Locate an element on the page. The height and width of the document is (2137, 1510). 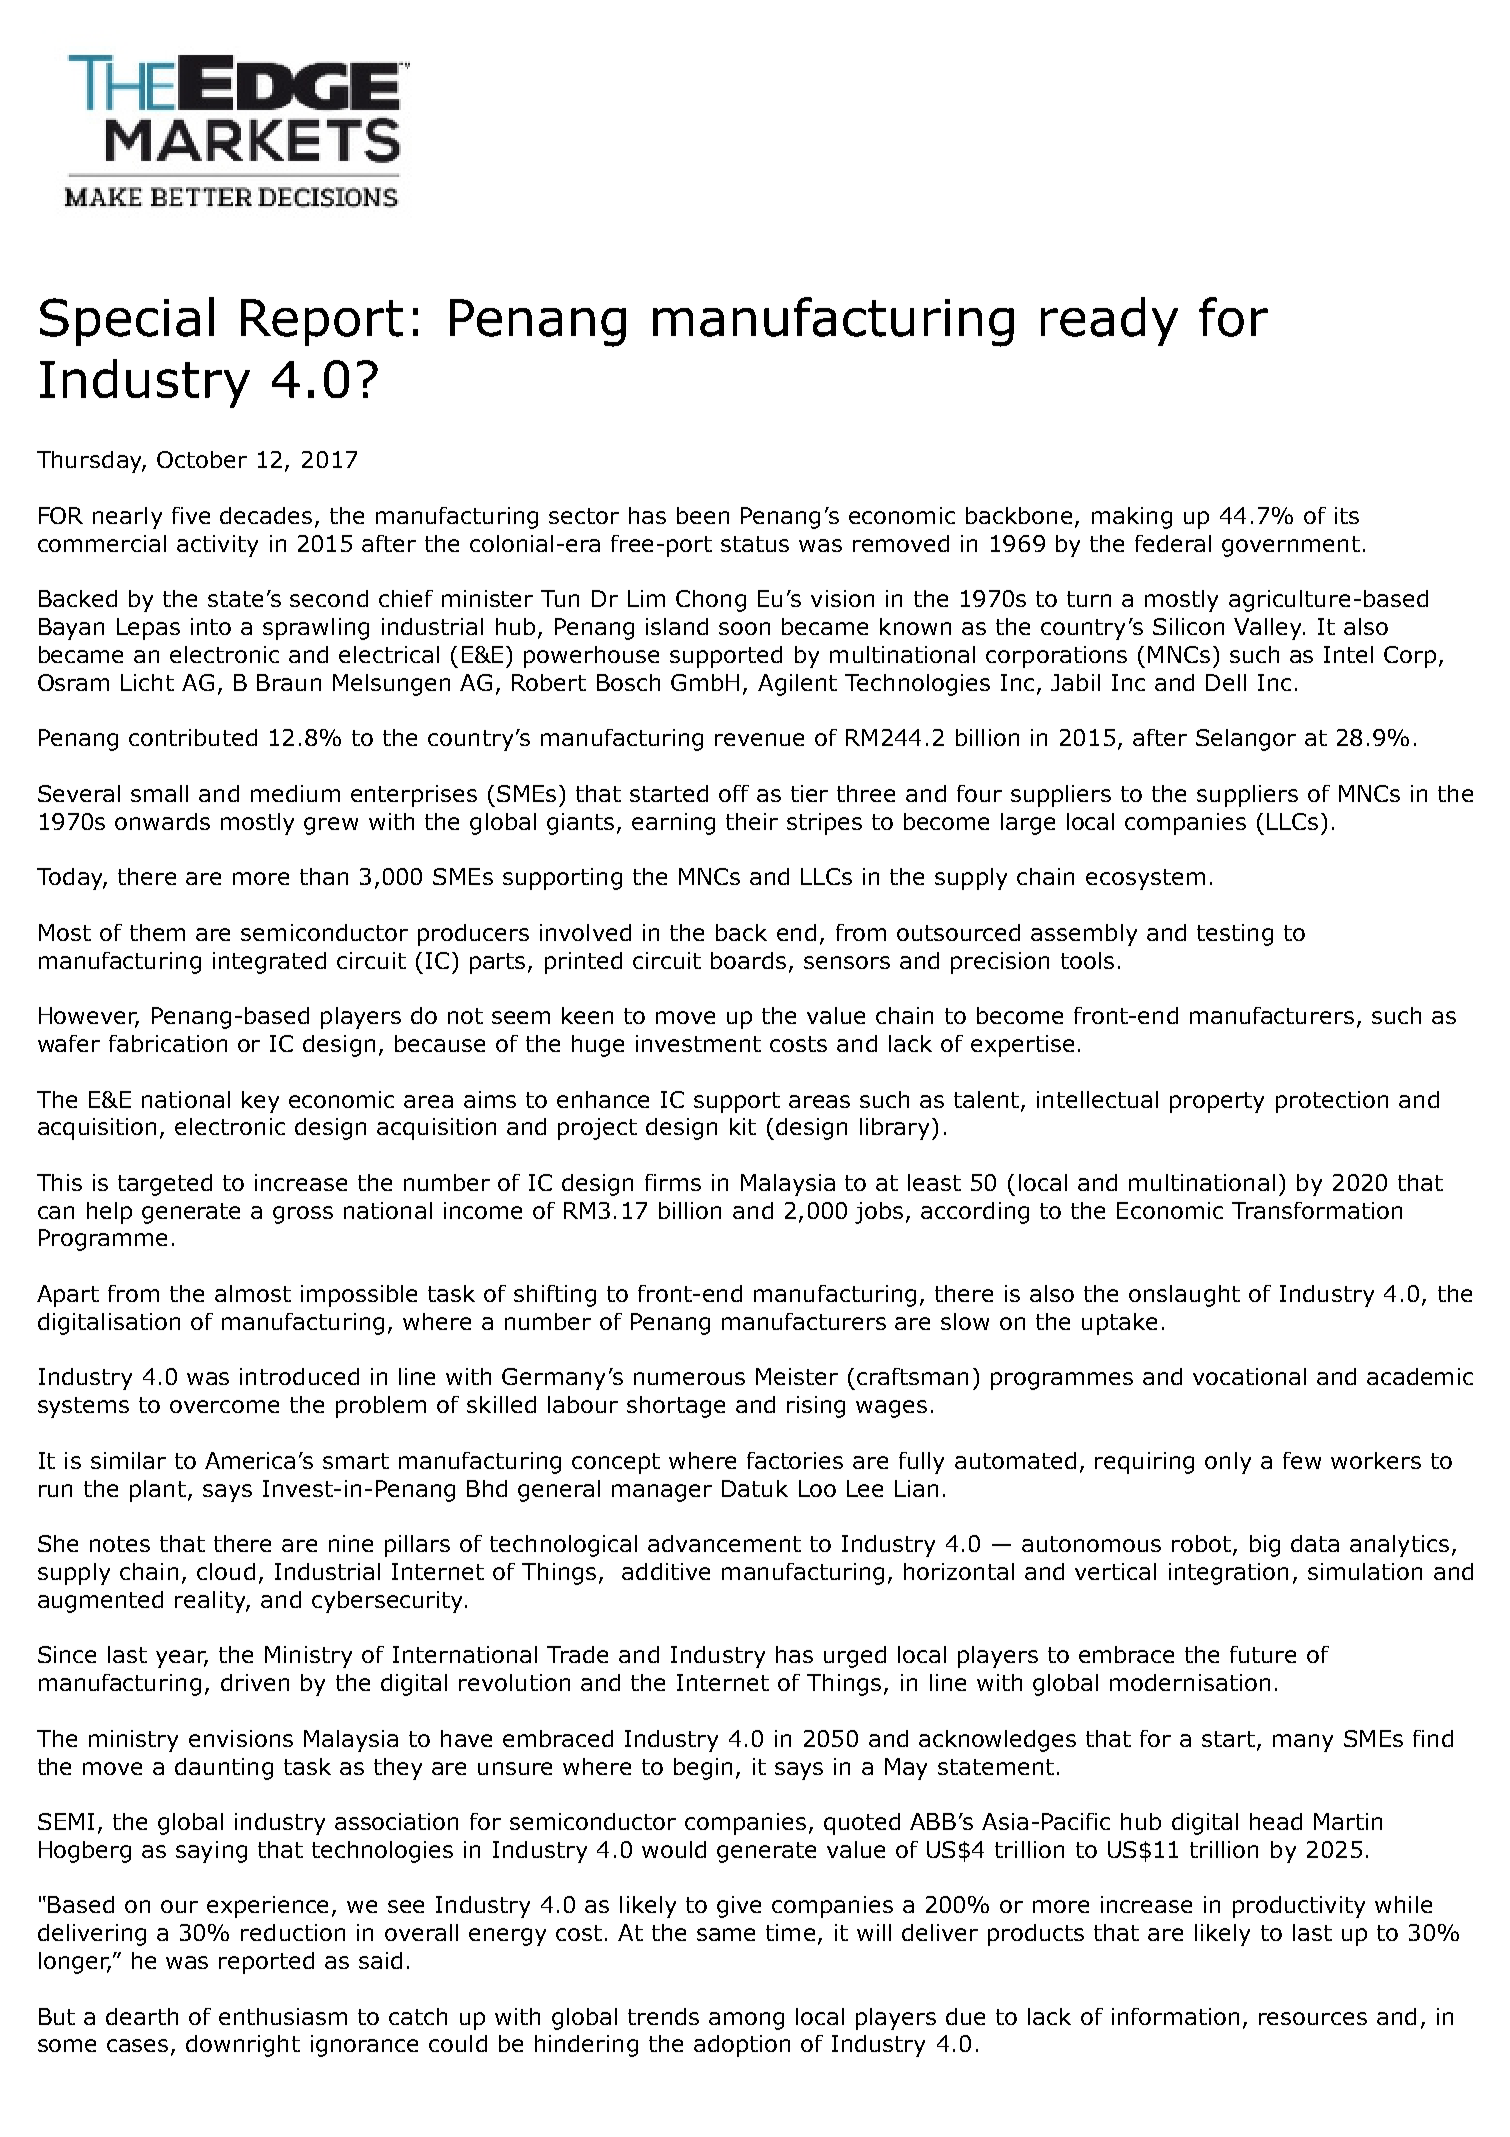
Agilent is located at coordinates (797, 685).
